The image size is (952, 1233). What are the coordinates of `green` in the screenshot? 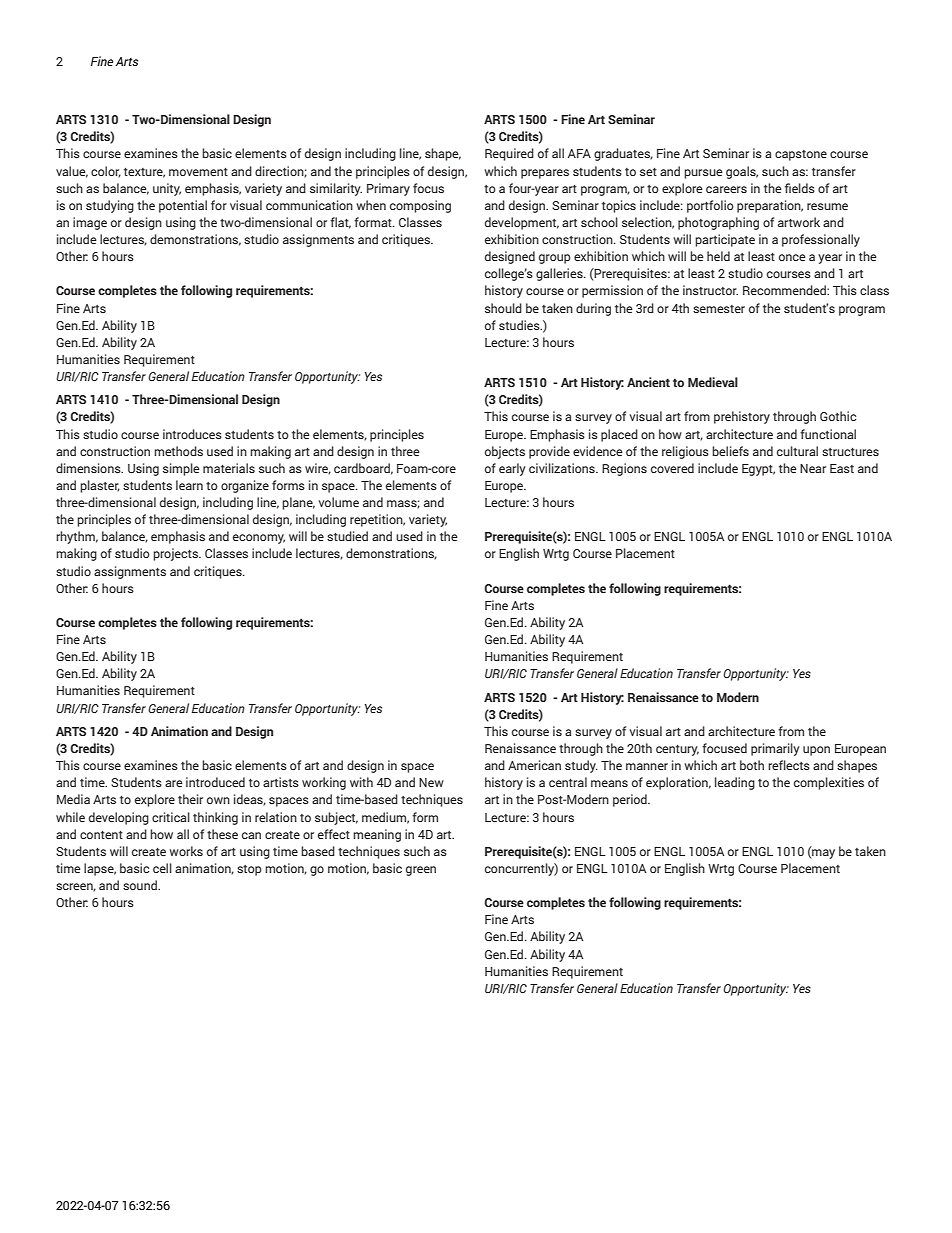 It's located at (421, 871).
